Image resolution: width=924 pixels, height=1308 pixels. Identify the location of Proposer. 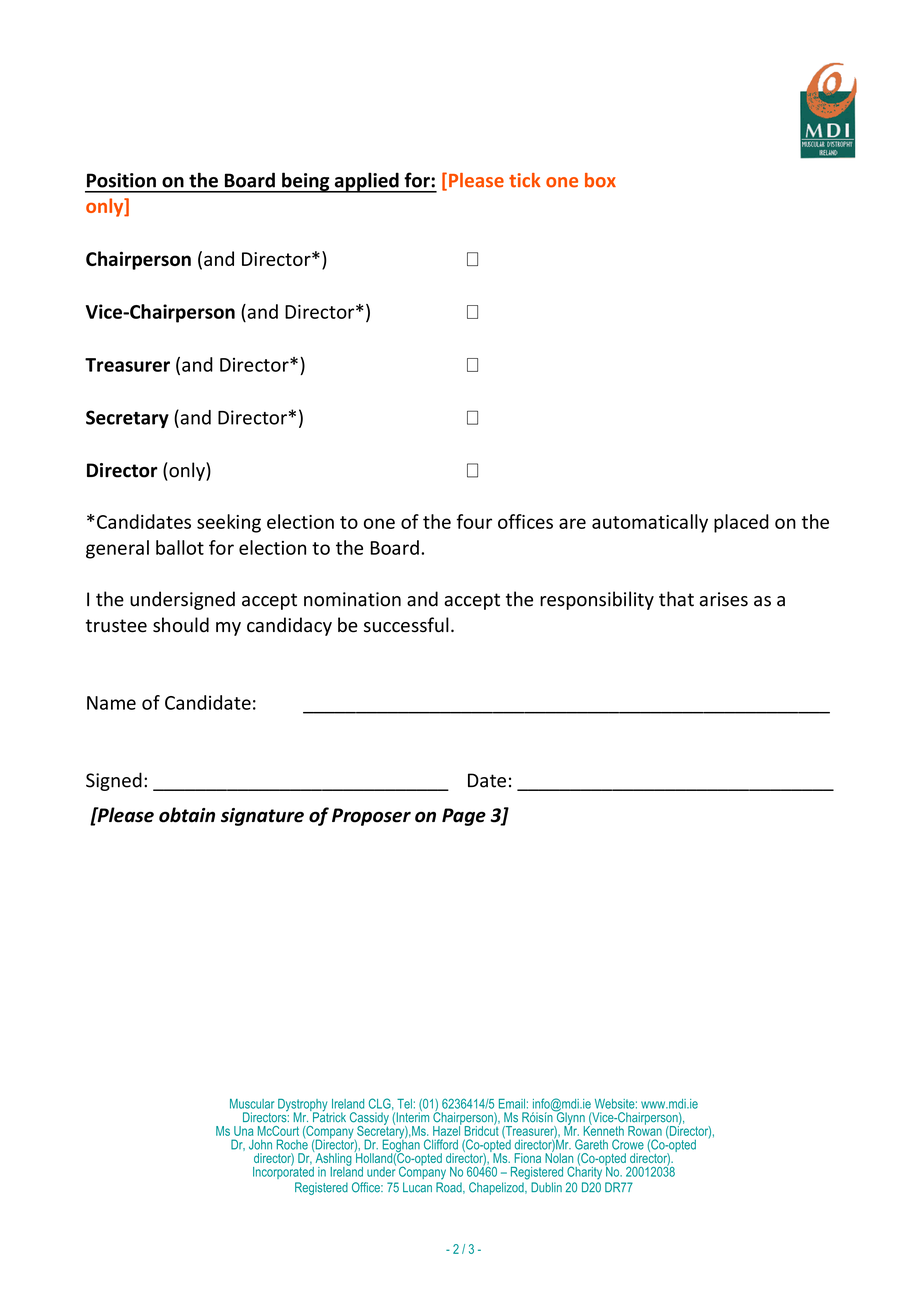
(371, 817).
